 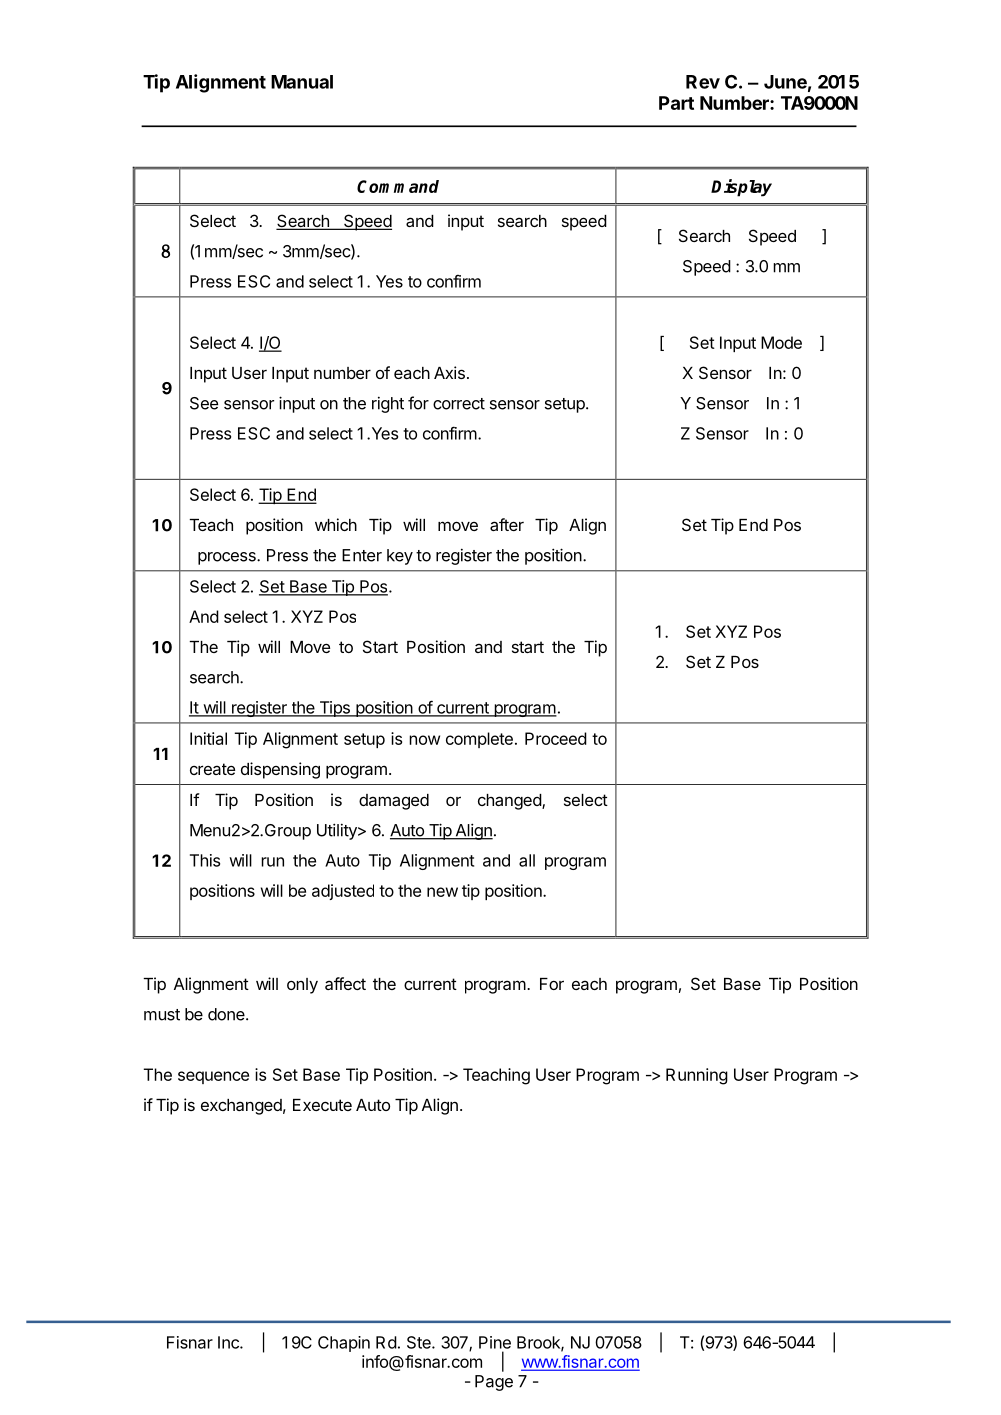 What do you see at coordinates (459, 404) in the screenshot?
I see `correct` at bounding box center [459, 404].
